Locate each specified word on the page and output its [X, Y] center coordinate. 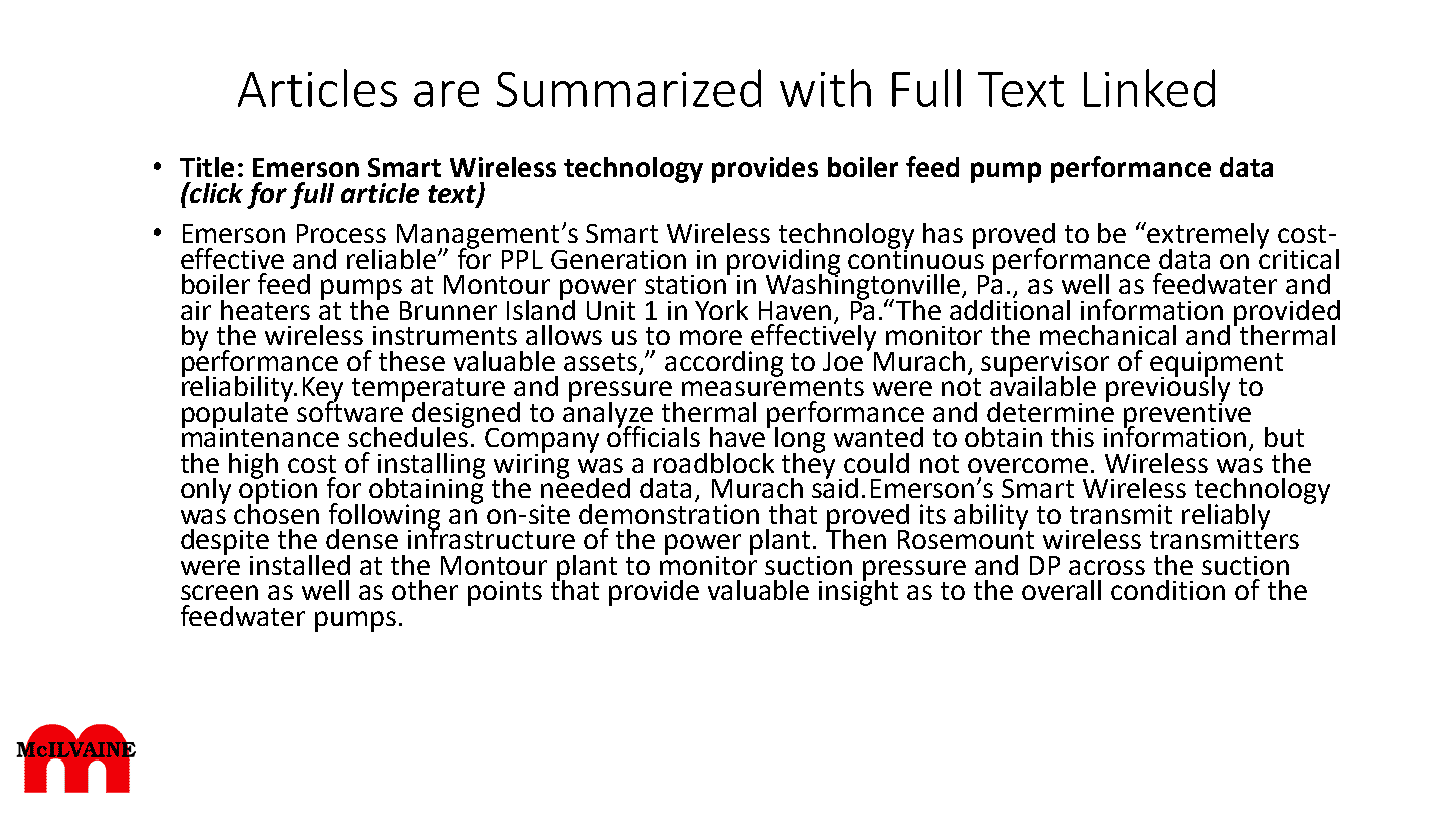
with [825, 88]
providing [783, 263]
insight [858, 591]
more [711, 337]
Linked [1149, 88]
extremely [1208, 237]
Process [341, 233]
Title [207, 167]
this [1072, 437]
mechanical [1108, 335]
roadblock [714, 463]
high [253, 467]
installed [300, 565]
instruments [445, 335]
